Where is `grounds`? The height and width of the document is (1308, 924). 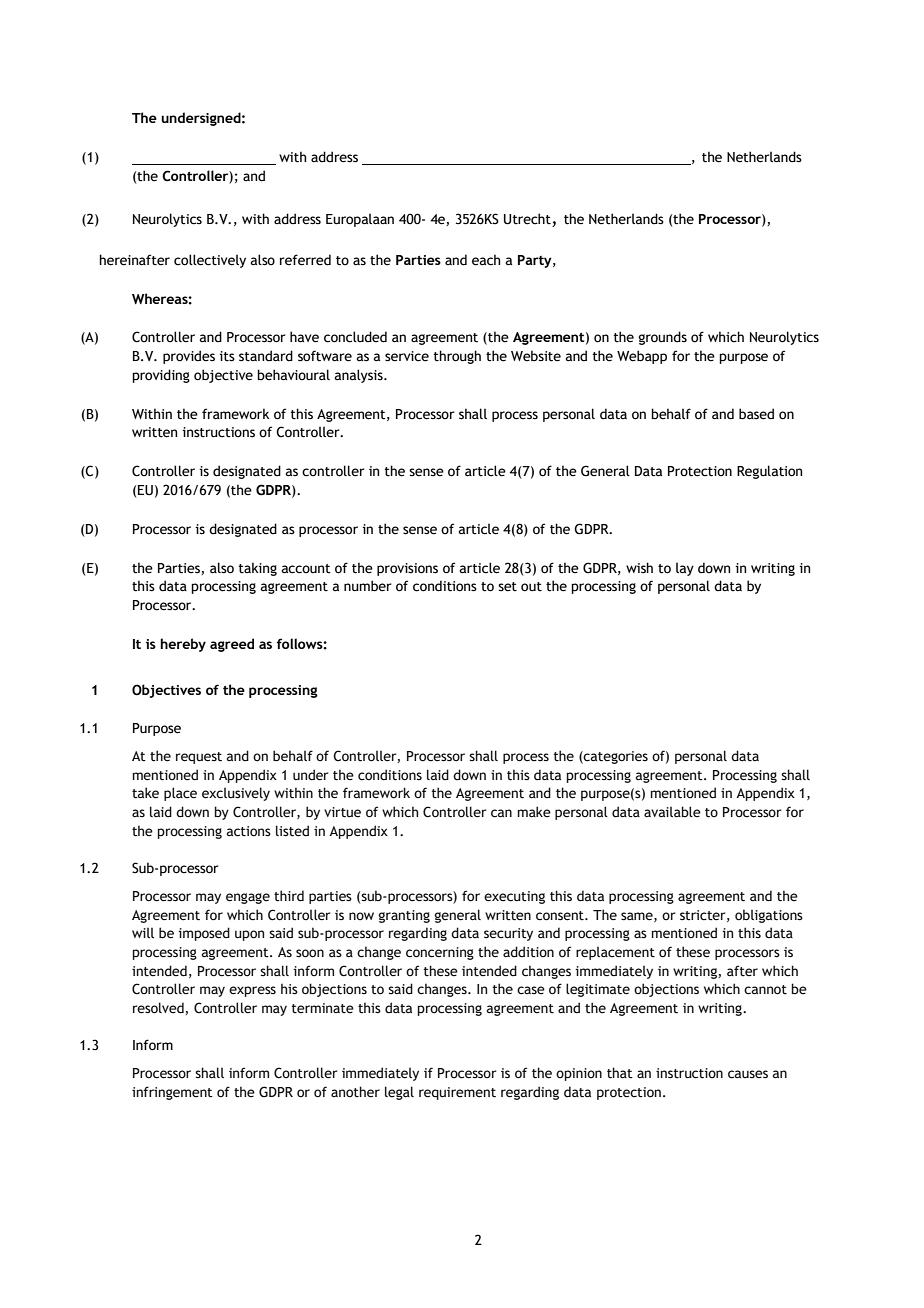
grounds is located at coordinates (662, 338).
